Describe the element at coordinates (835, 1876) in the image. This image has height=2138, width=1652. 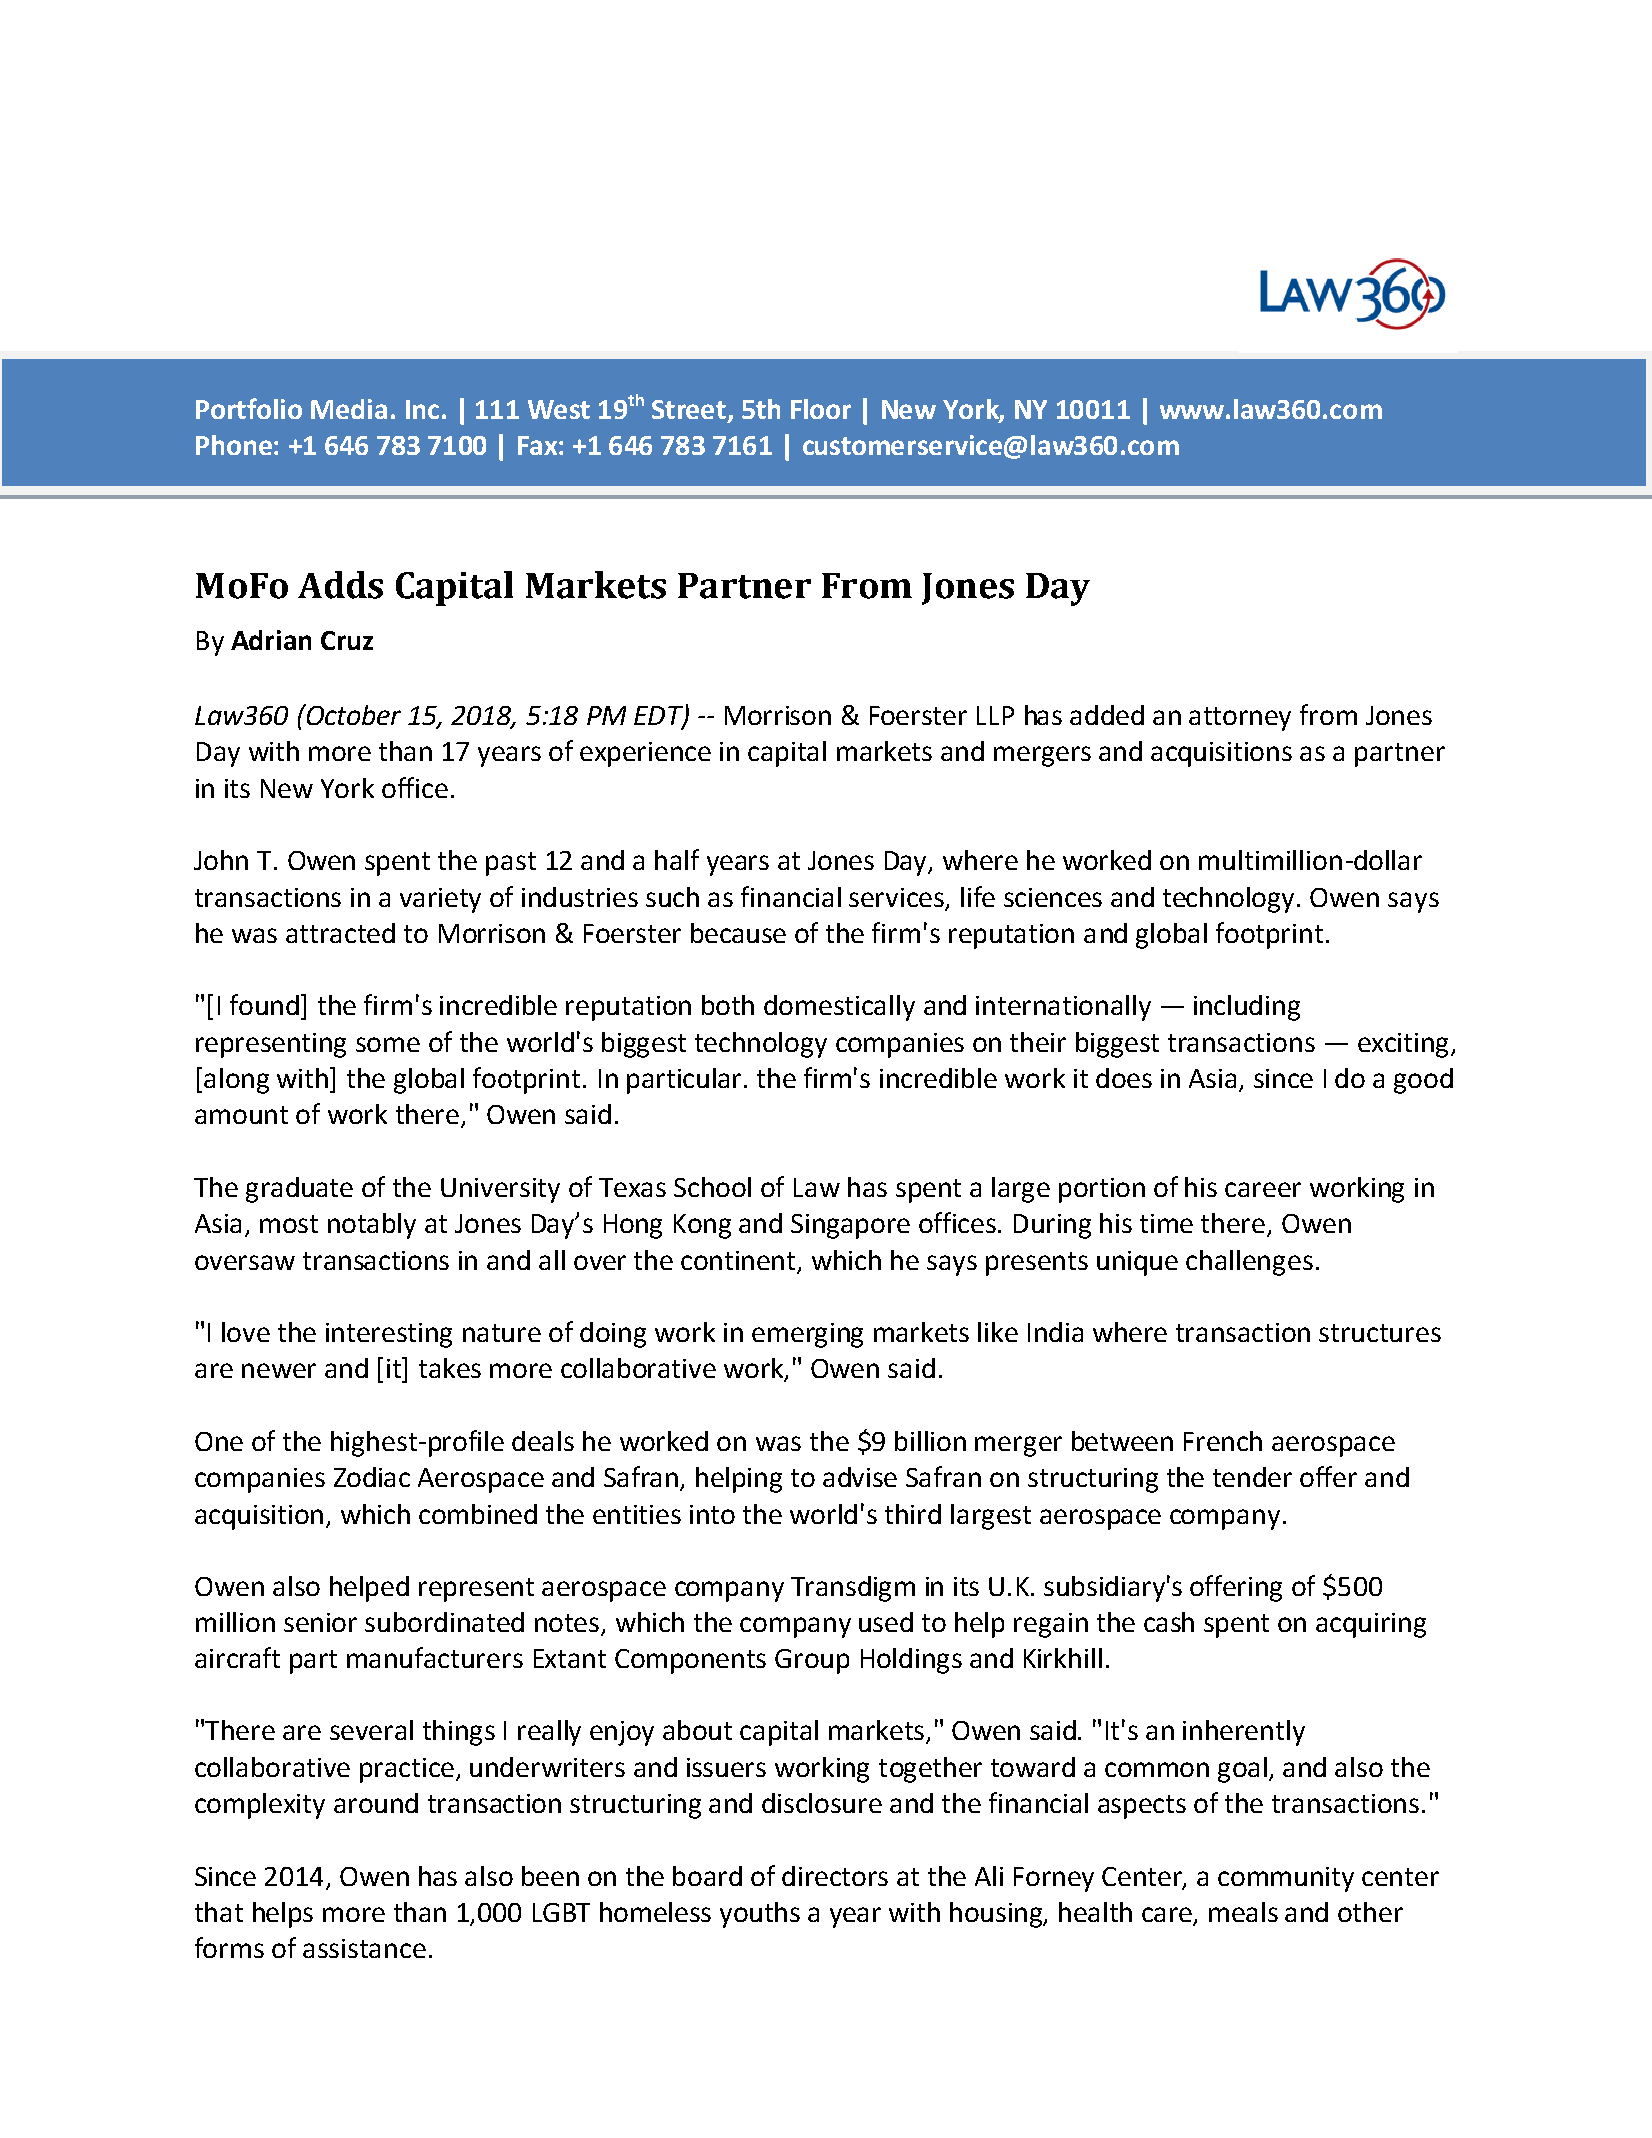
I see `directors` at that location.
